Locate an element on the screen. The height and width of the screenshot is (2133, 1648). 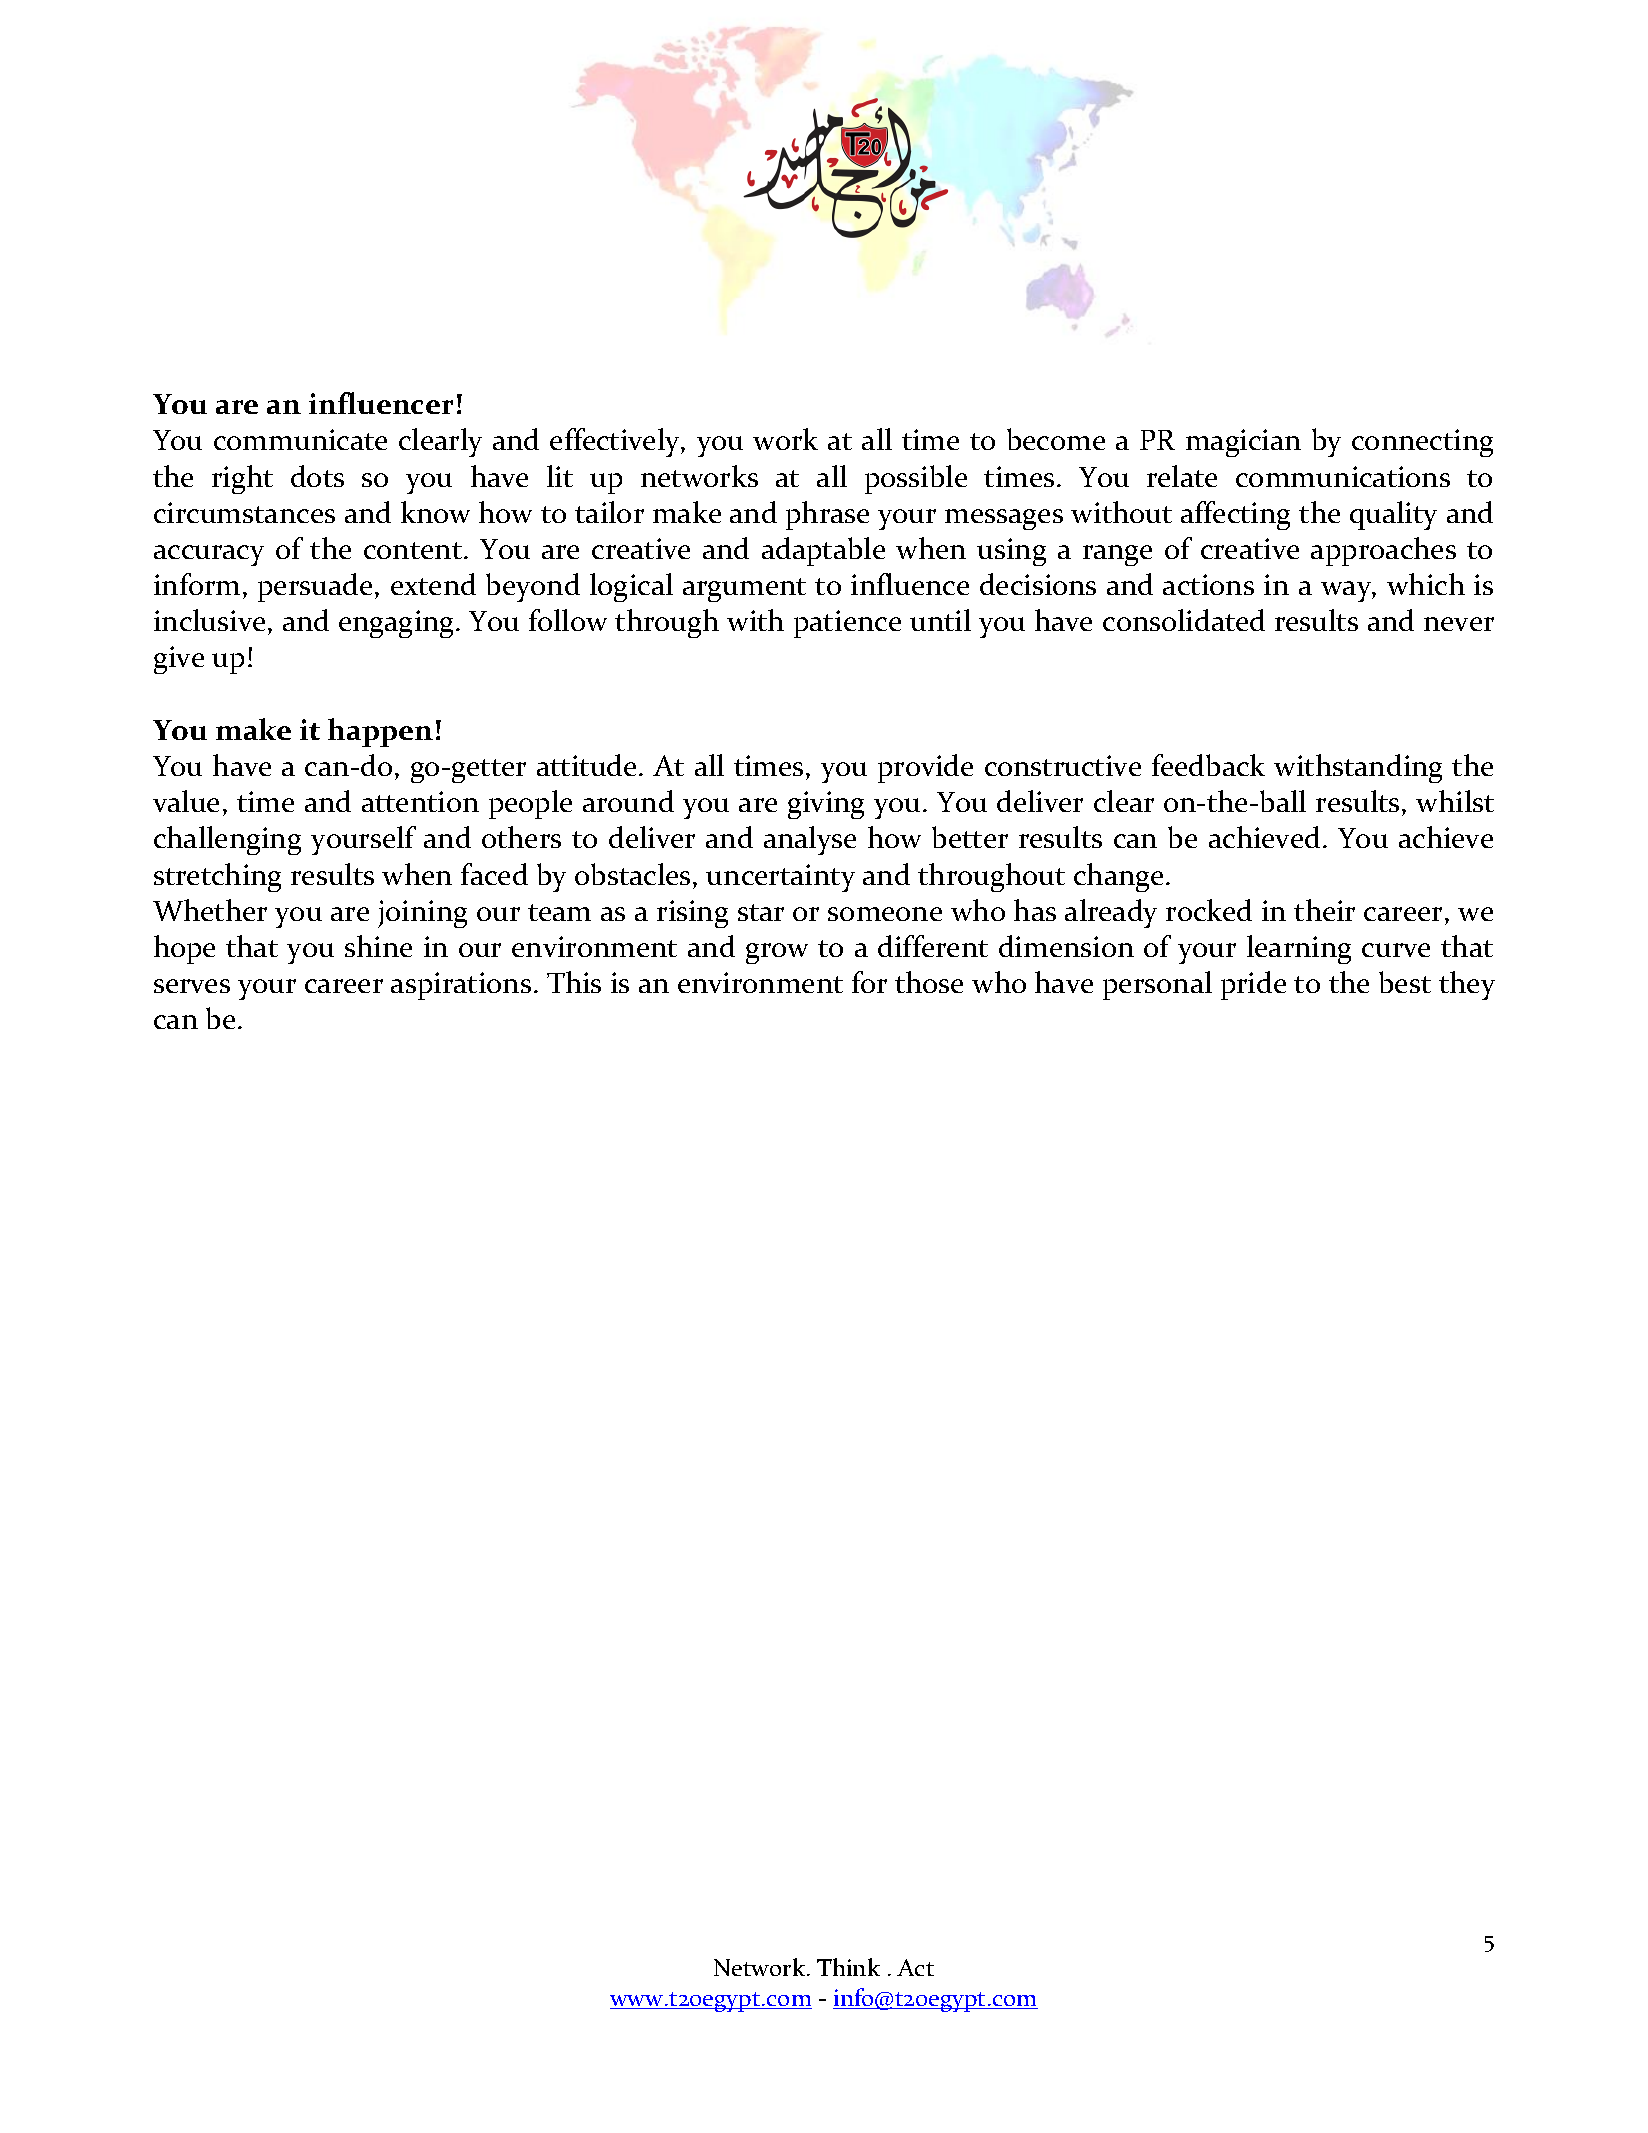
communications is located at coordinates (1343, 476).
